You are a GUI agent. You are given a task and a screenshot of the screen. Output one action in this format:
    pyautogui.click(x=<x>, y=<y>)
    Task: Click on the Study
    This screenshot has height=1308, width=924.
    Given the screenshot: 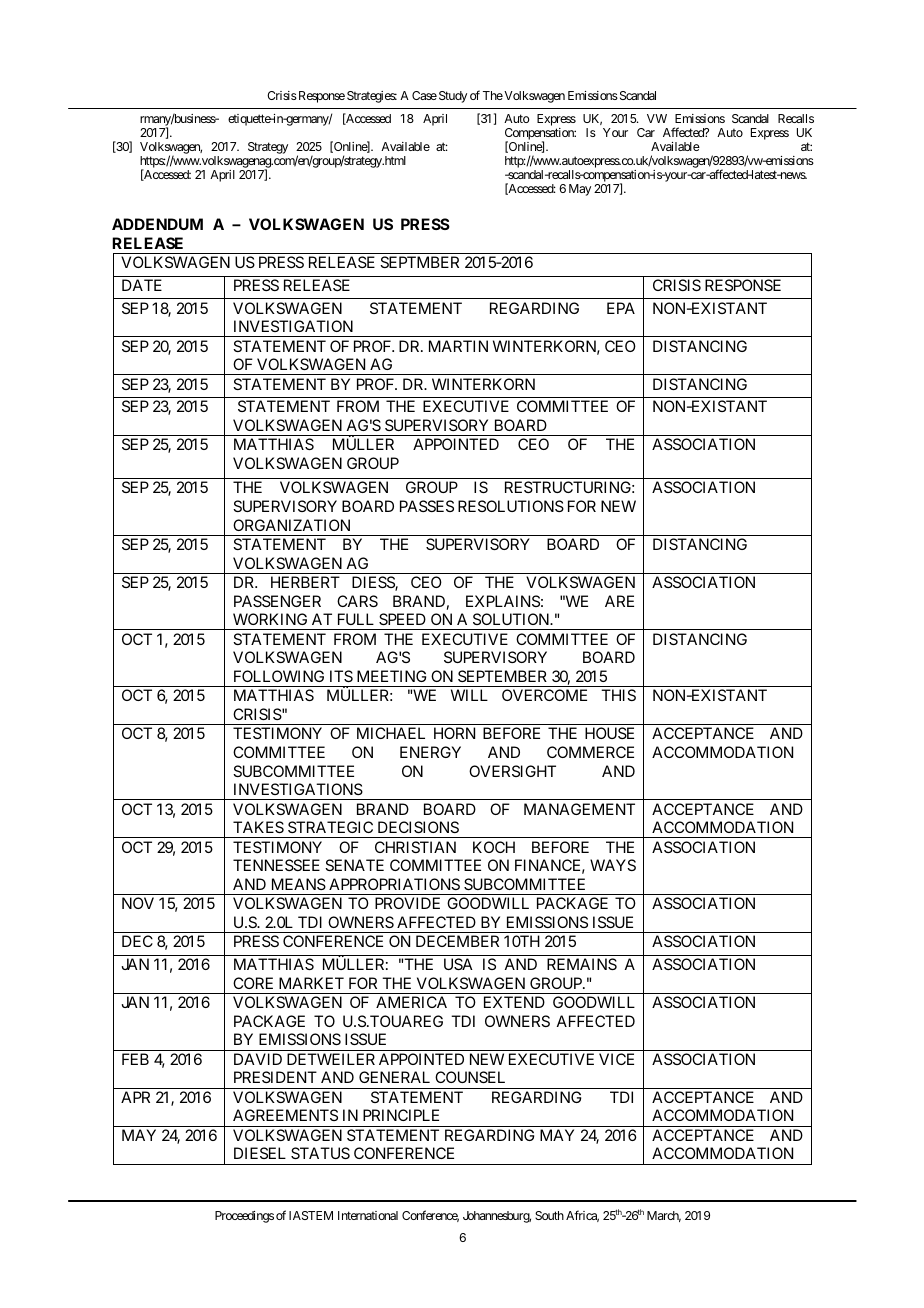 What is the action you would take?
    pyautogui.click(x=453, y=97)
